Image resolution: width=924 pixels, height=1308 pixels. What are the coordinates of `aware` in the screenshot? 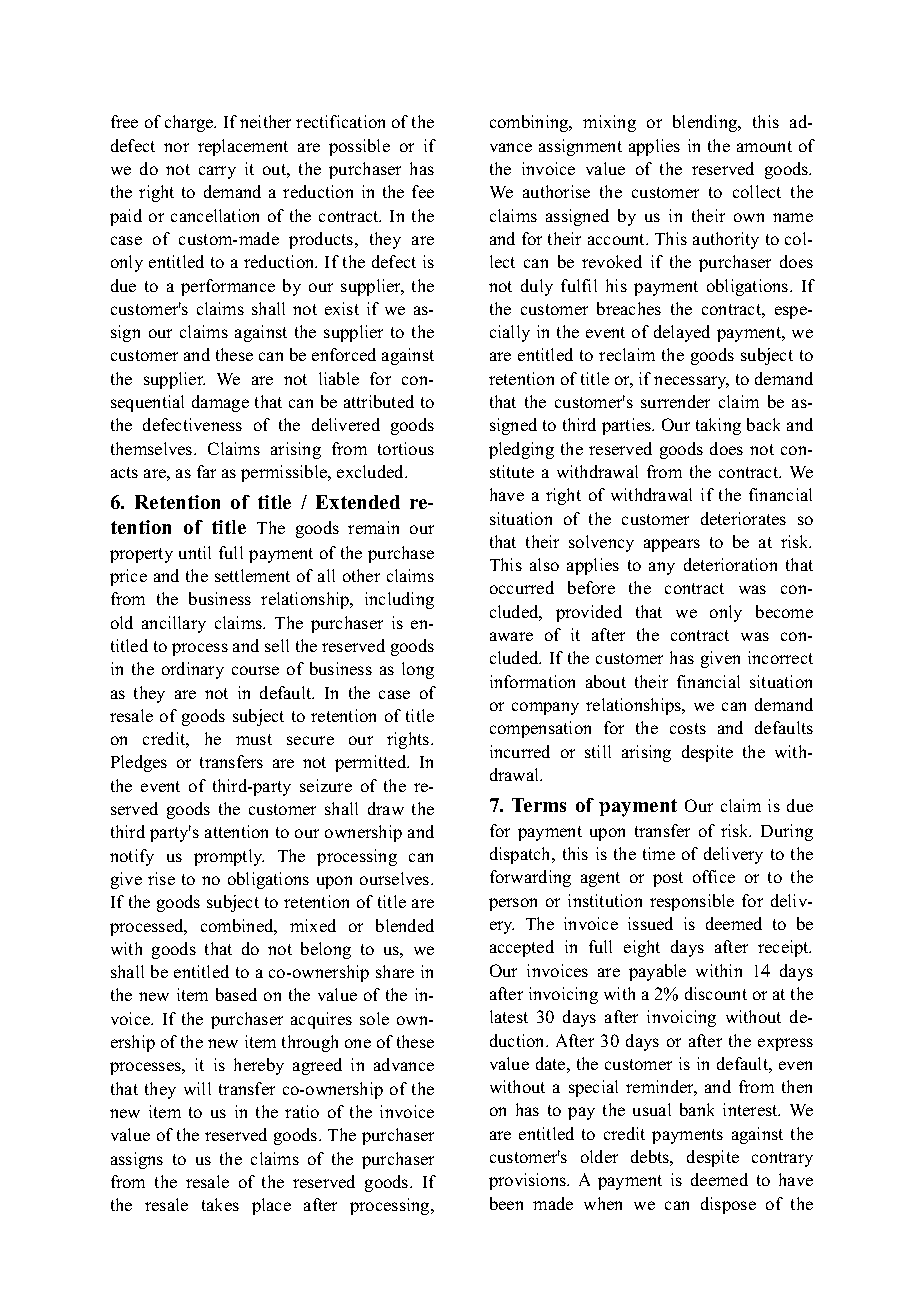 It's located at (511, 636).
